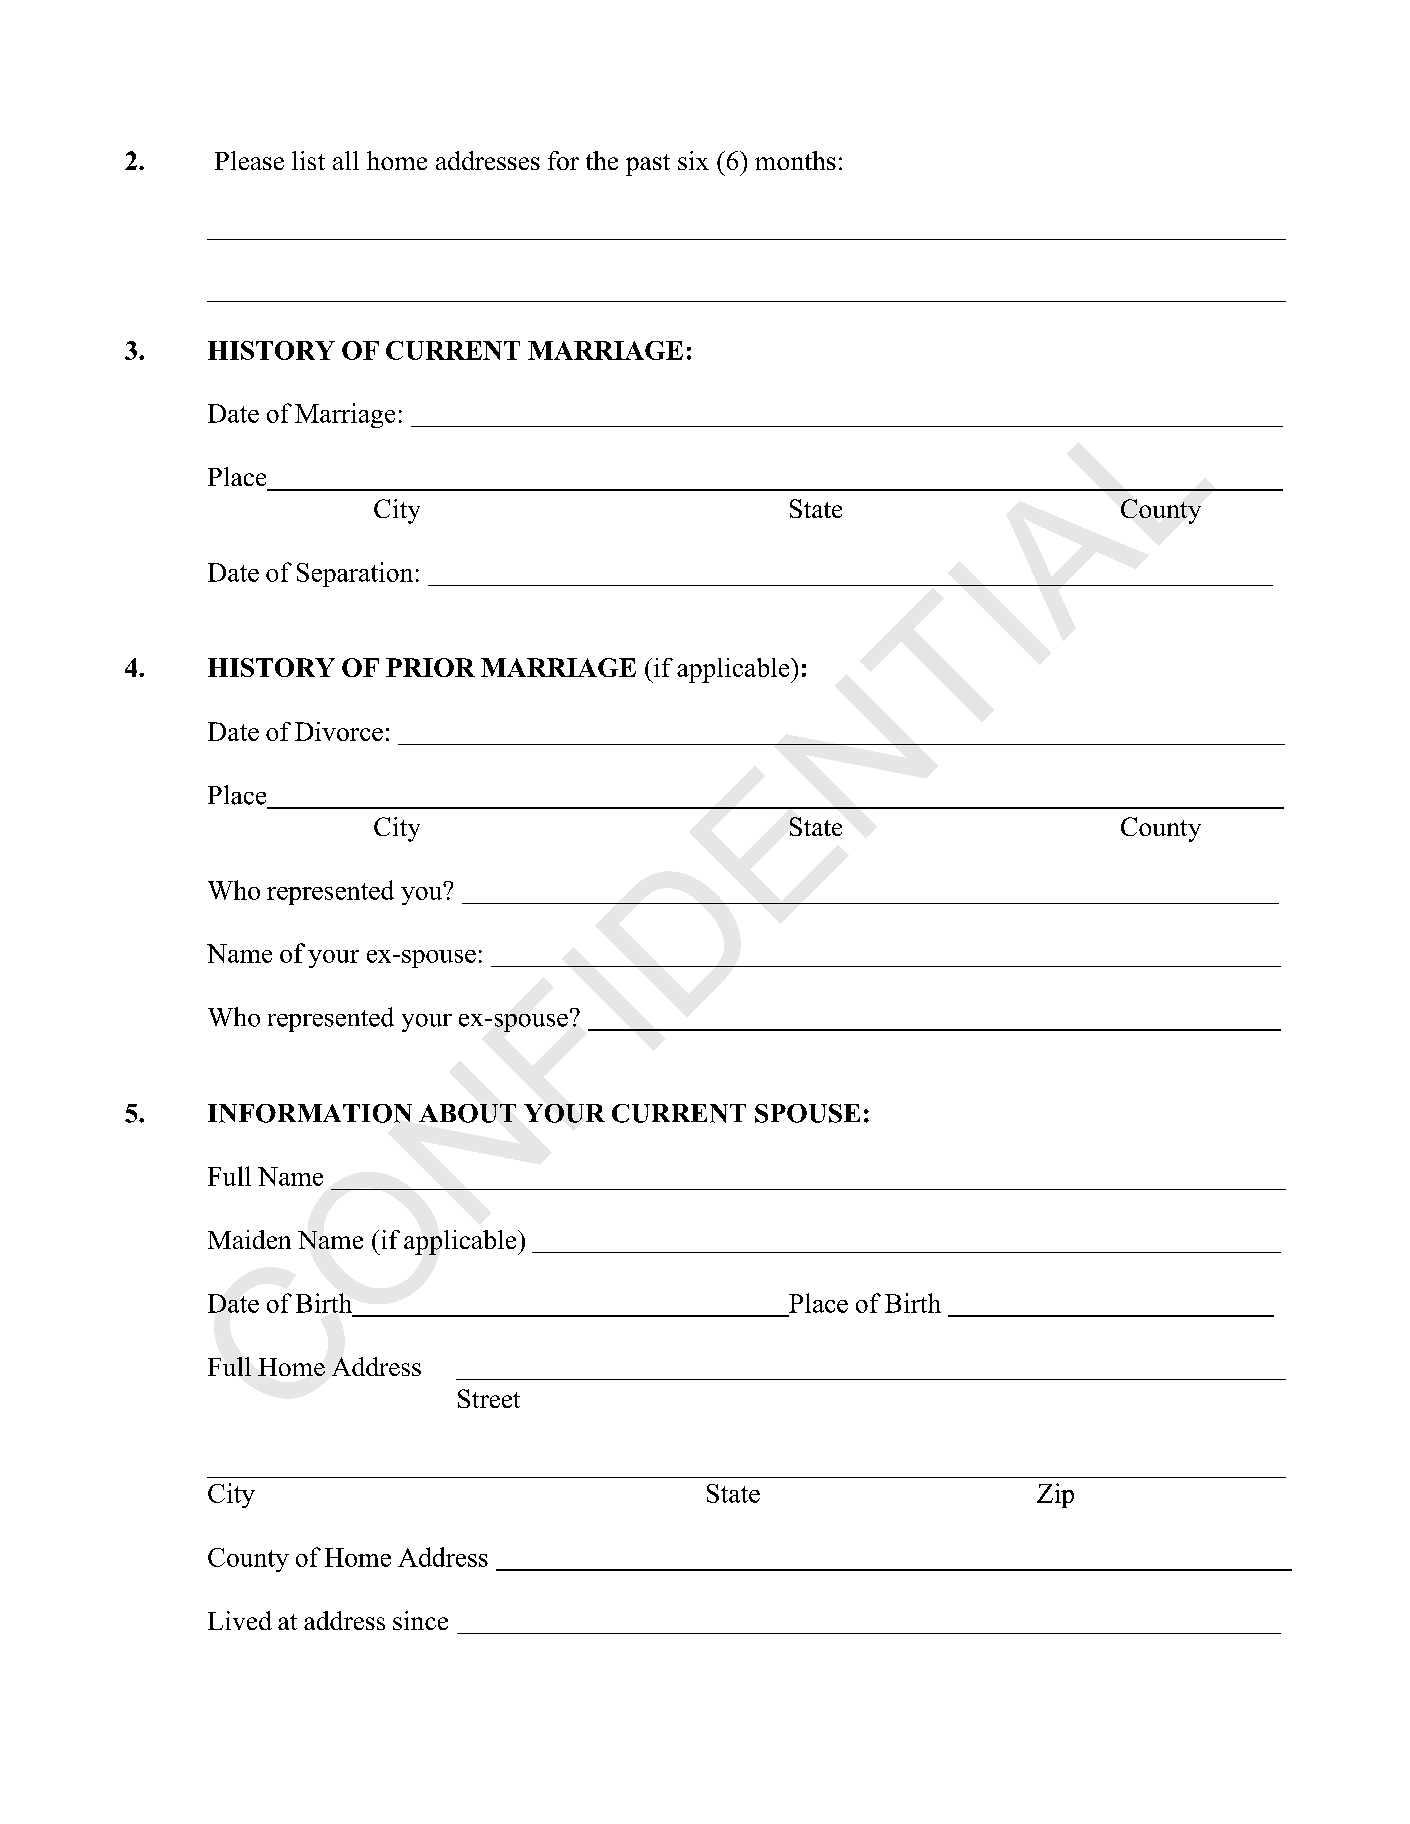 The width and height of the screenshot is (1410, 1824). What do you see at coordinates (1055, 1495) in the screenshot?
I see `Zip` at bounding box center [1055, 1495].
